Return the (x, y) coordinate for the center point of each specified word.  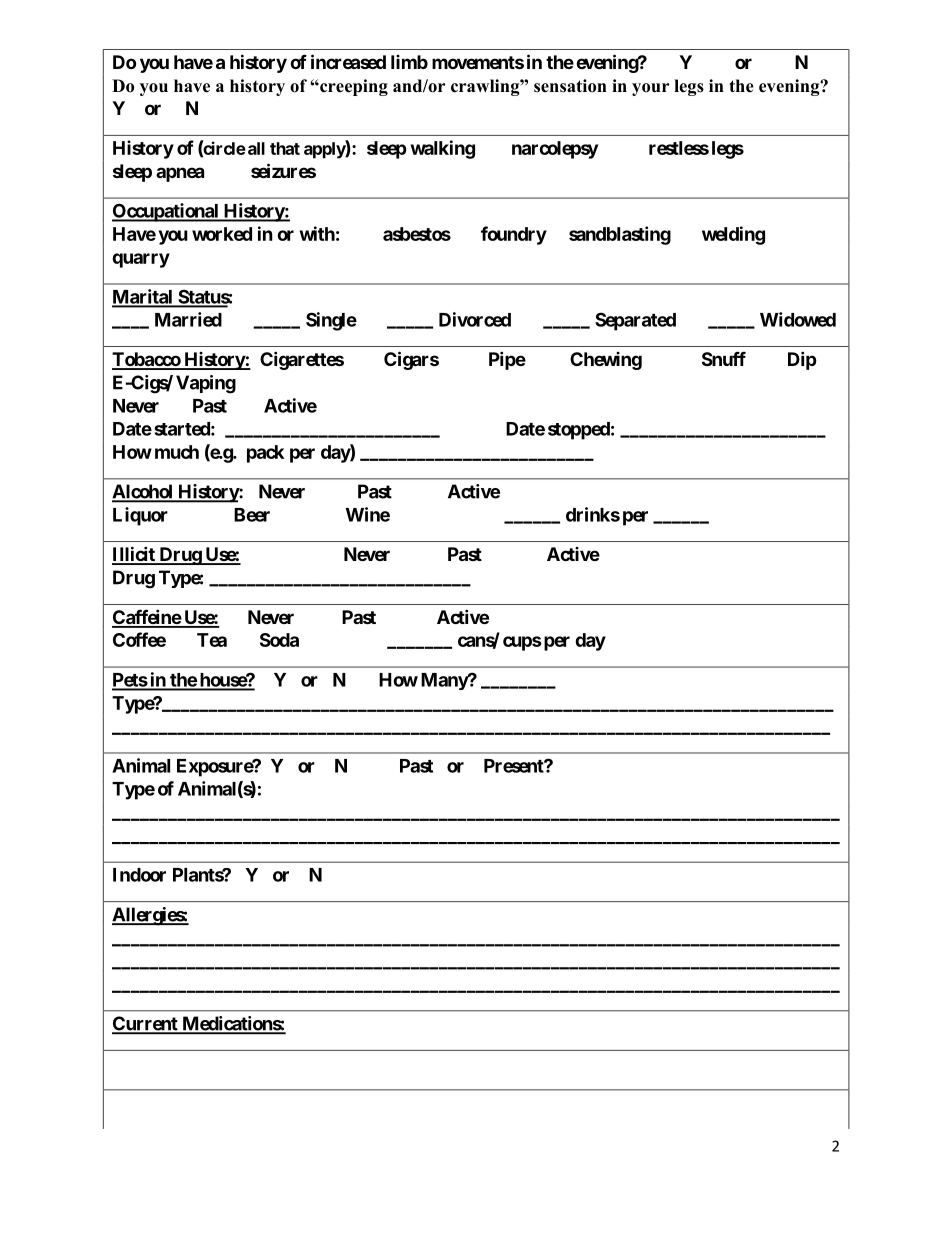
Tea (212, 640)
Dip (802, 360)
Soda (279, 640)
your (651, 89)
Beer (252, 515)
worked (222, 234)
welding (733, 235)
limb (409, 62)
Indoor (139, 875)
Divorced (475, 319)
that (285, 148)
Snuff (724, 358)
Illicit (134, 555)
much (177, 452)
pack (265, 454)
